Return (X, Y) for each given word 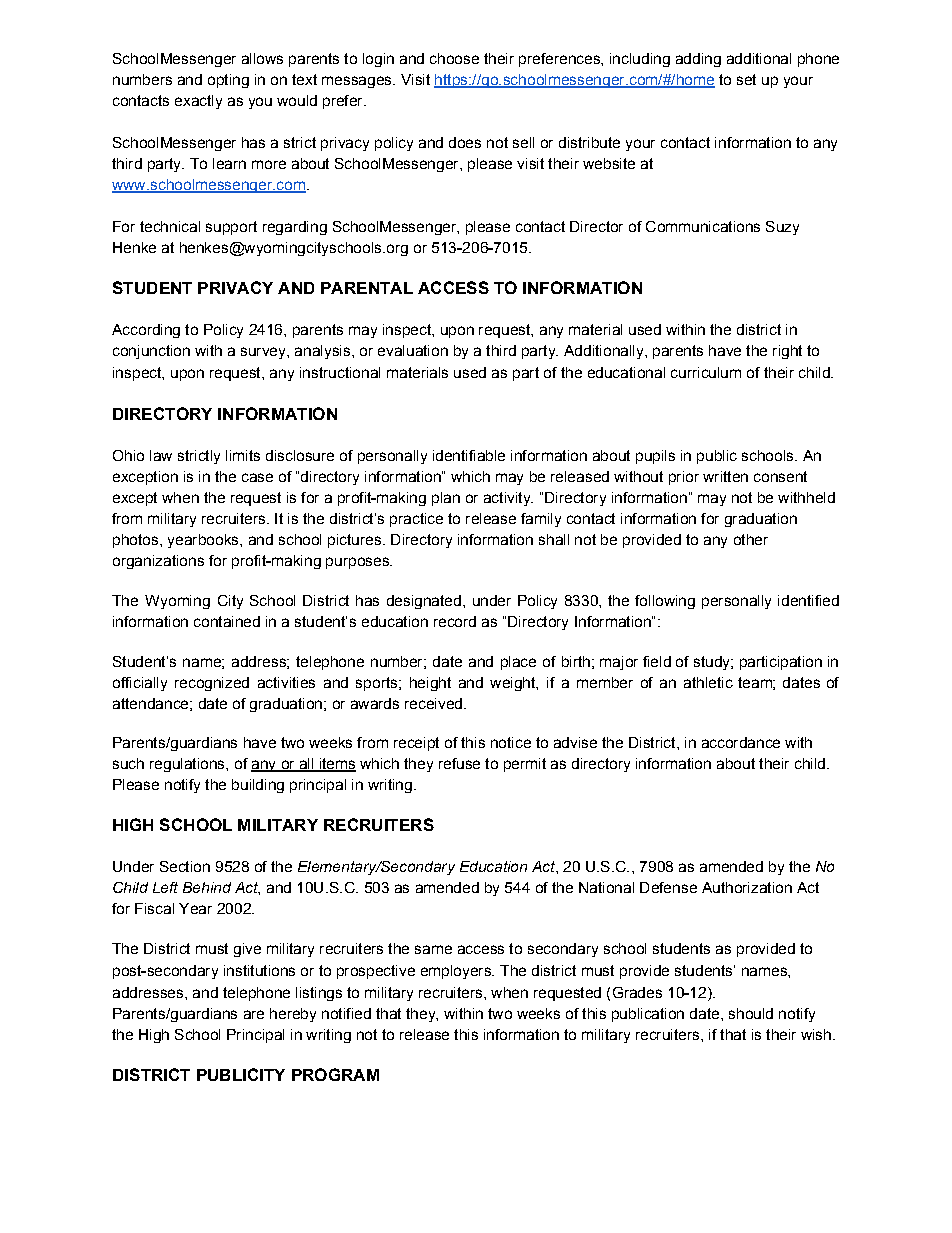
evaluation (413, 350)
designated (424, 602)
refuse (459, 763)
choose (454, 58)
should (751, 1013)
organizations (158, 562)
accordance (741, 742)
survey (264, 353)
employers (457, 972)
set (746, 79)
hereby (293, 1015)
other (751, 539)
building (258, 786)
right (787, 352)
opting (228, 81)
